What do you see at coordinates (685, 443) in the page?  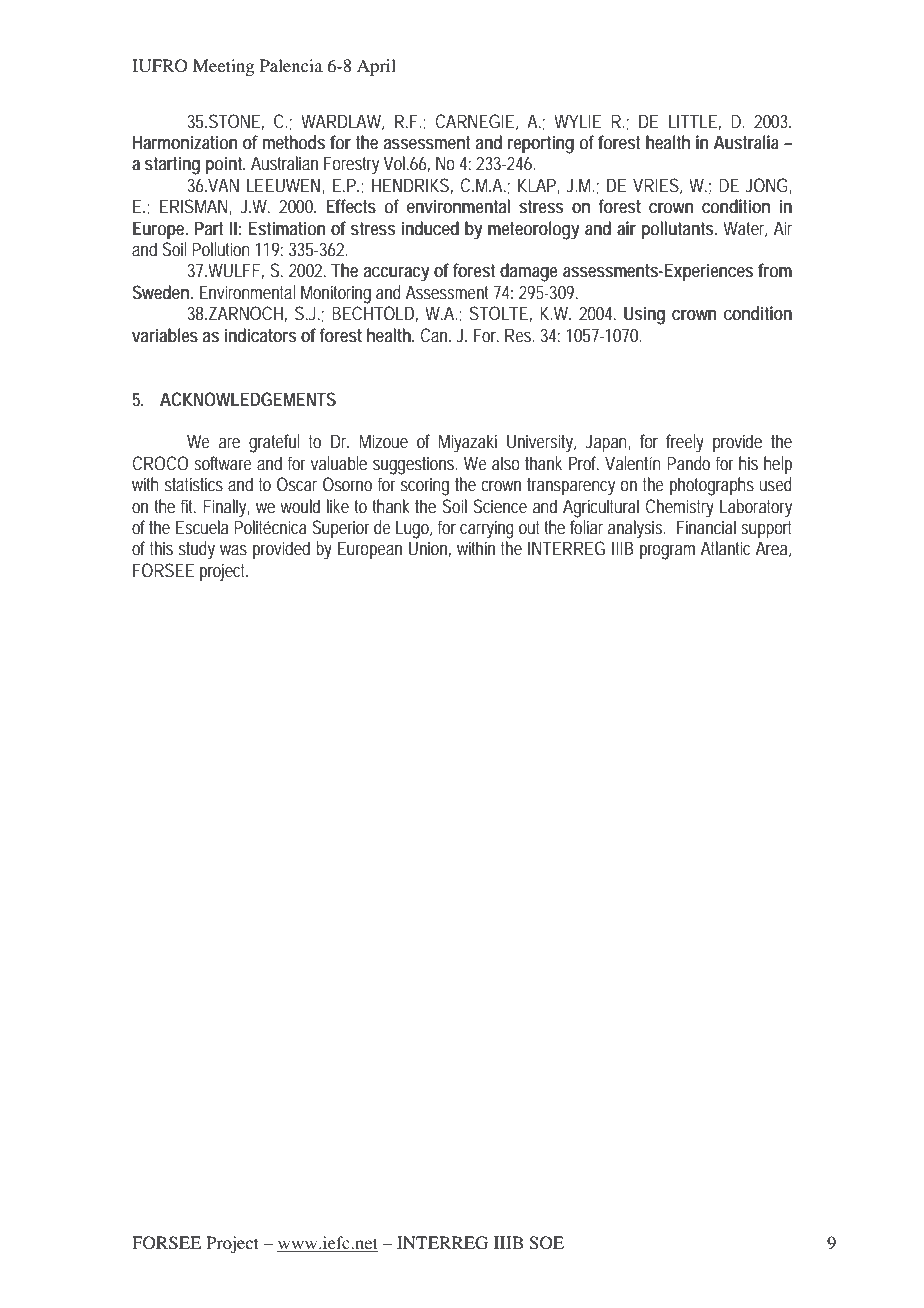 I see `freely` at bounding box center [685, 443].
